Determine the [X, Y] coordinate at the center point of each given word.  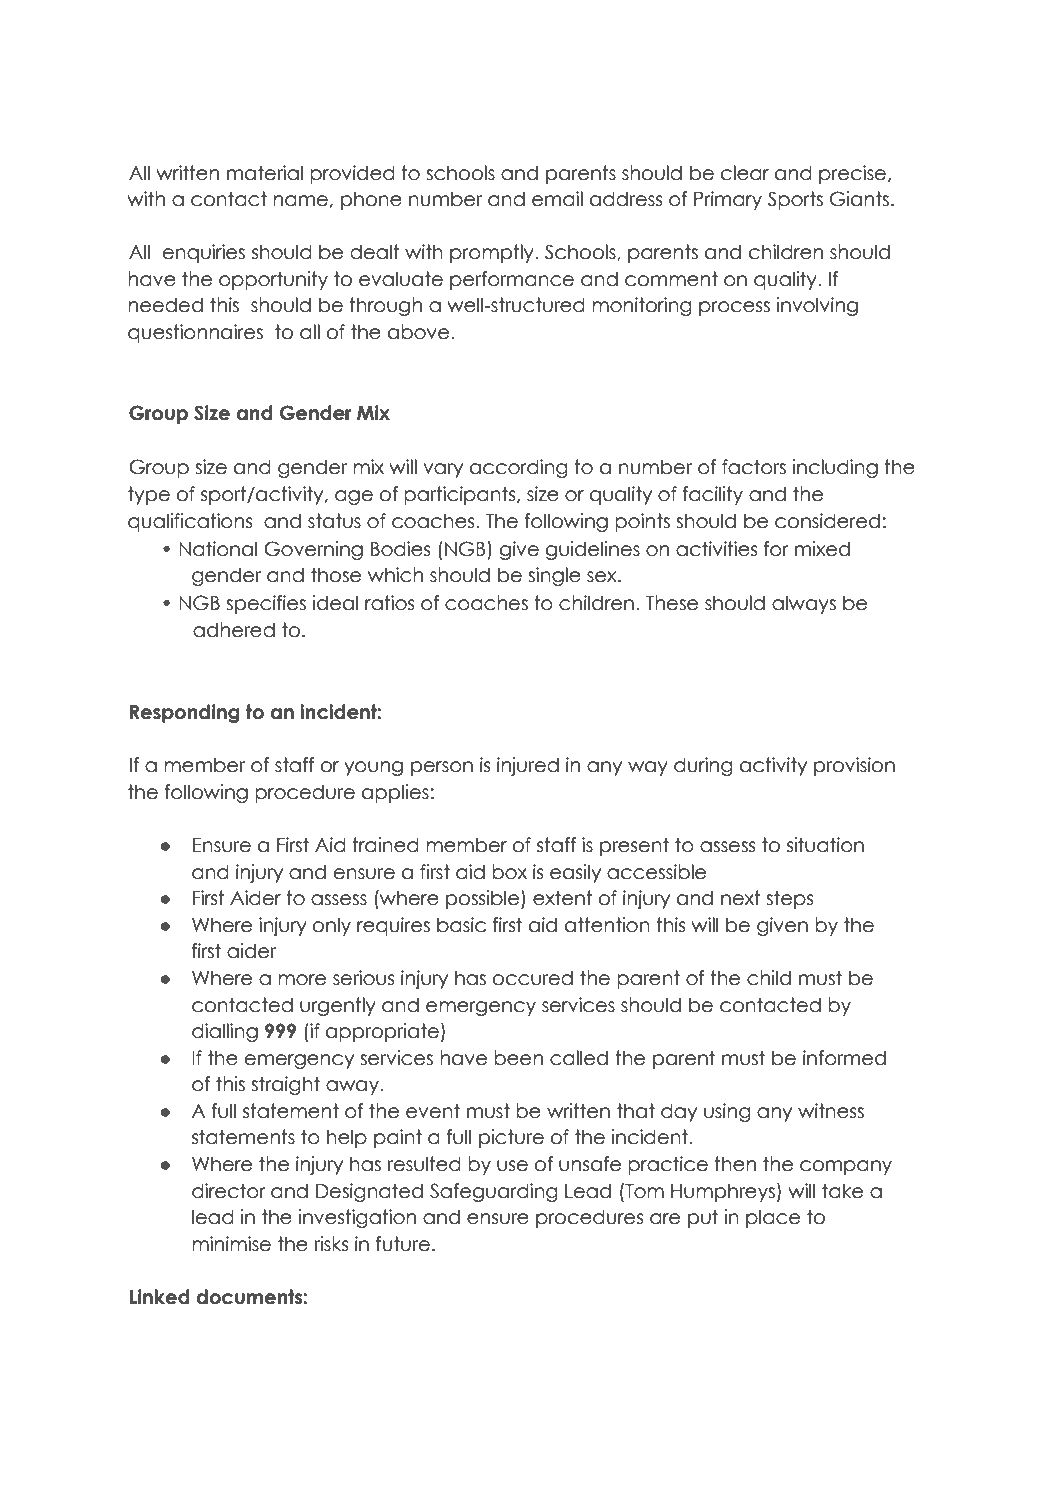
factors [754, 467]
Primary [728, 200]
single [554, 576]
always [804, 604]
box [509, 872]
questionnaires [195, 333]
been [518, 1058]
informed [844, 1058]
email [557, 199]
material [265, 173]
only [332, 926]
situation [825, 845]
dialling [225, 1032]
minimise [231, 1244]
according [519, 468]
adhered [234, 630]
